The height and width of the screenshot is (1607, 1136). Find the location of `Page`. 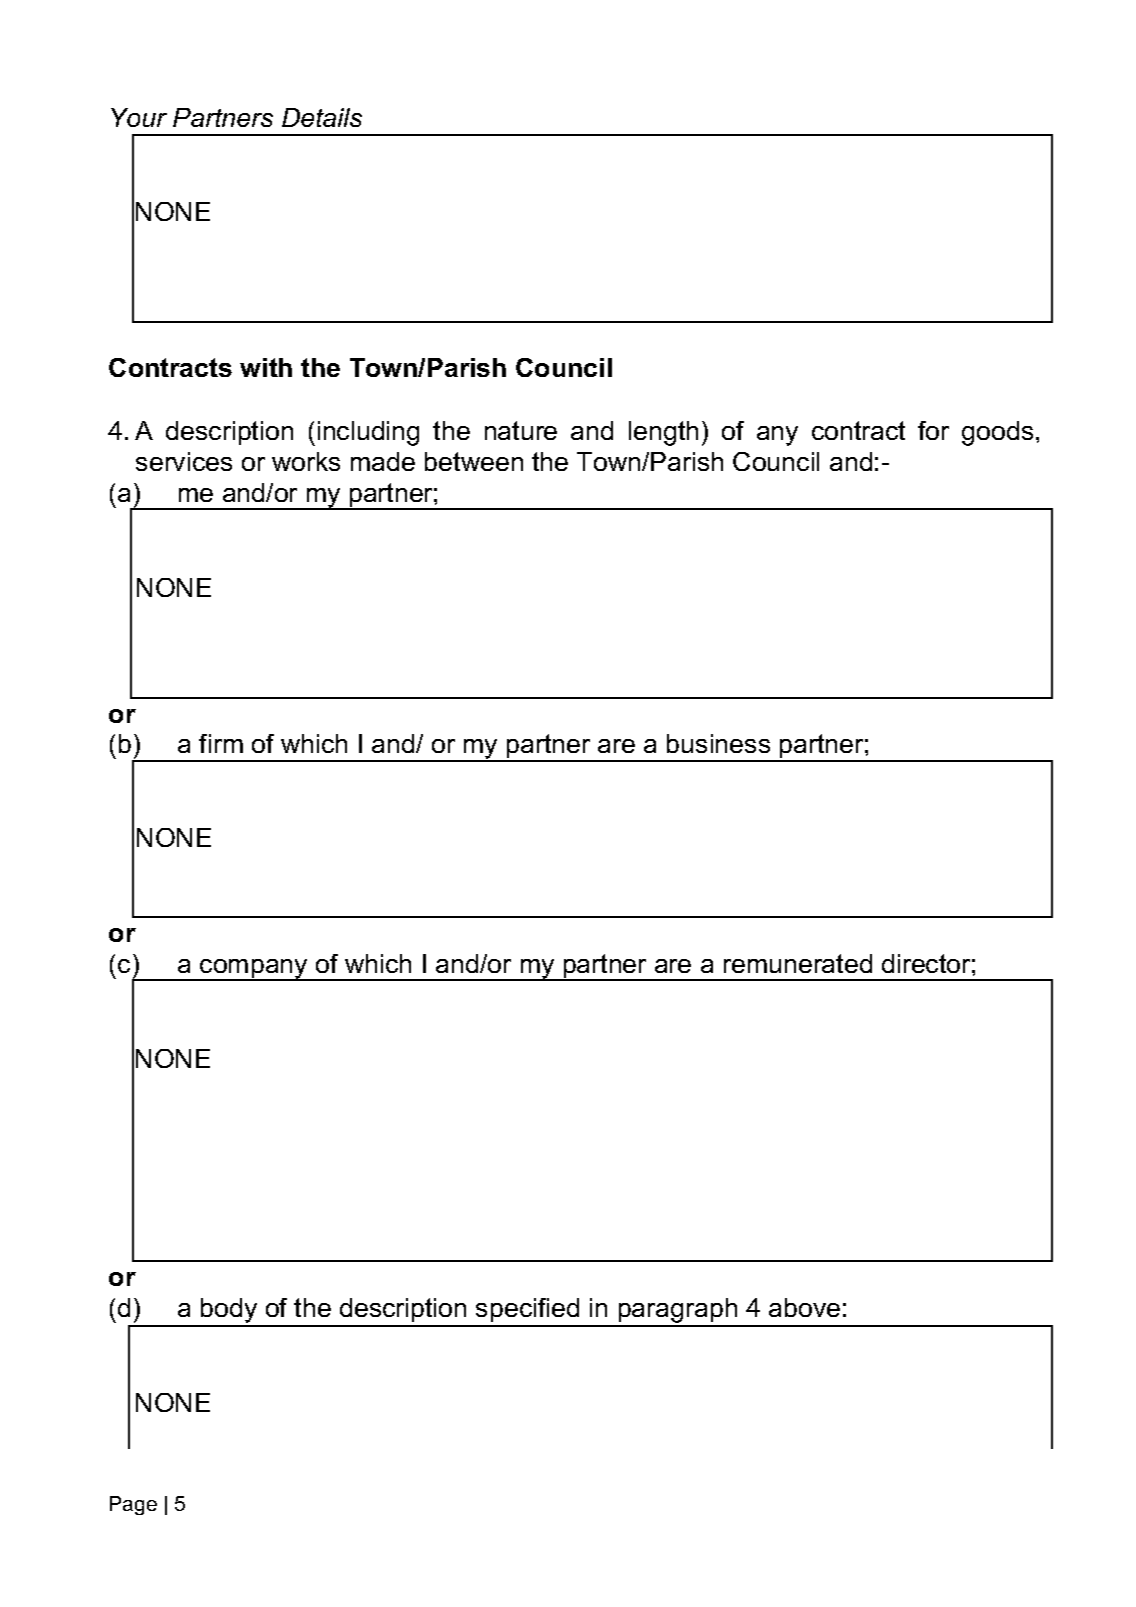

Page is located at coordinates (133, 1505).
